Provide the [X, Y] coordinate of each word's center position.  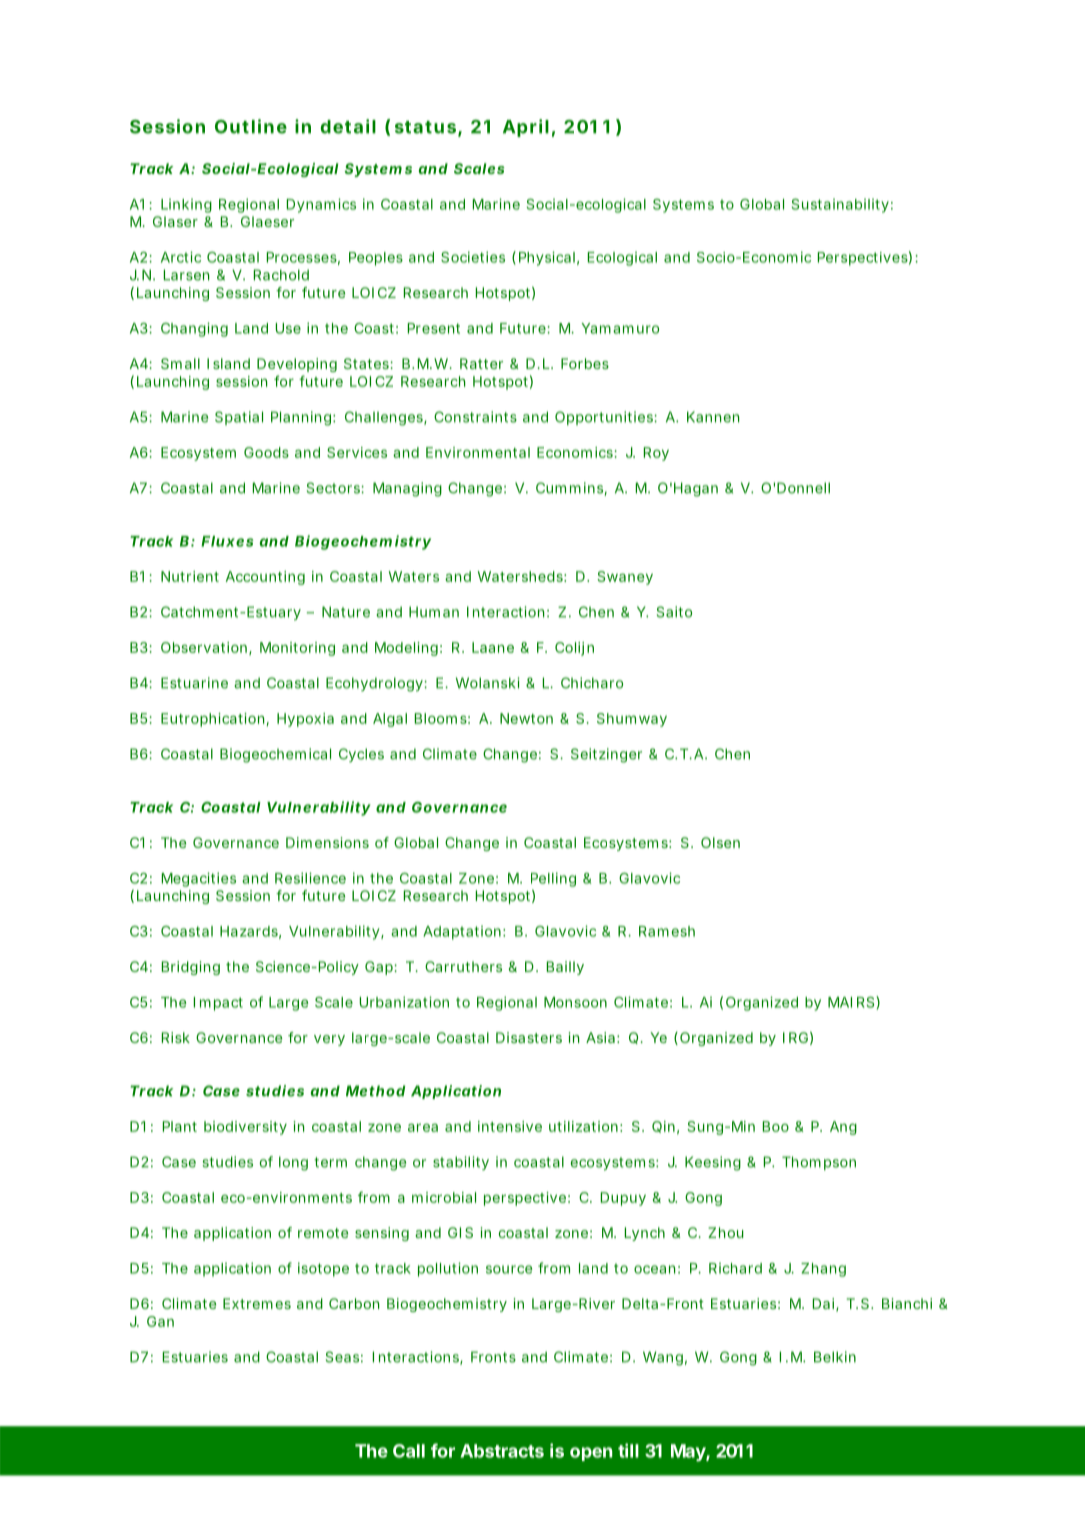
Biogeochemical [275, 755]
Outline [251, 126]
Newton [526, 718]
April [526, 128]
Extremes [257, 1303]
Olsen [720, 842]
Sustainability [840, 206]
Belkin [835, 1357]
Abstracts [502, 1451]
